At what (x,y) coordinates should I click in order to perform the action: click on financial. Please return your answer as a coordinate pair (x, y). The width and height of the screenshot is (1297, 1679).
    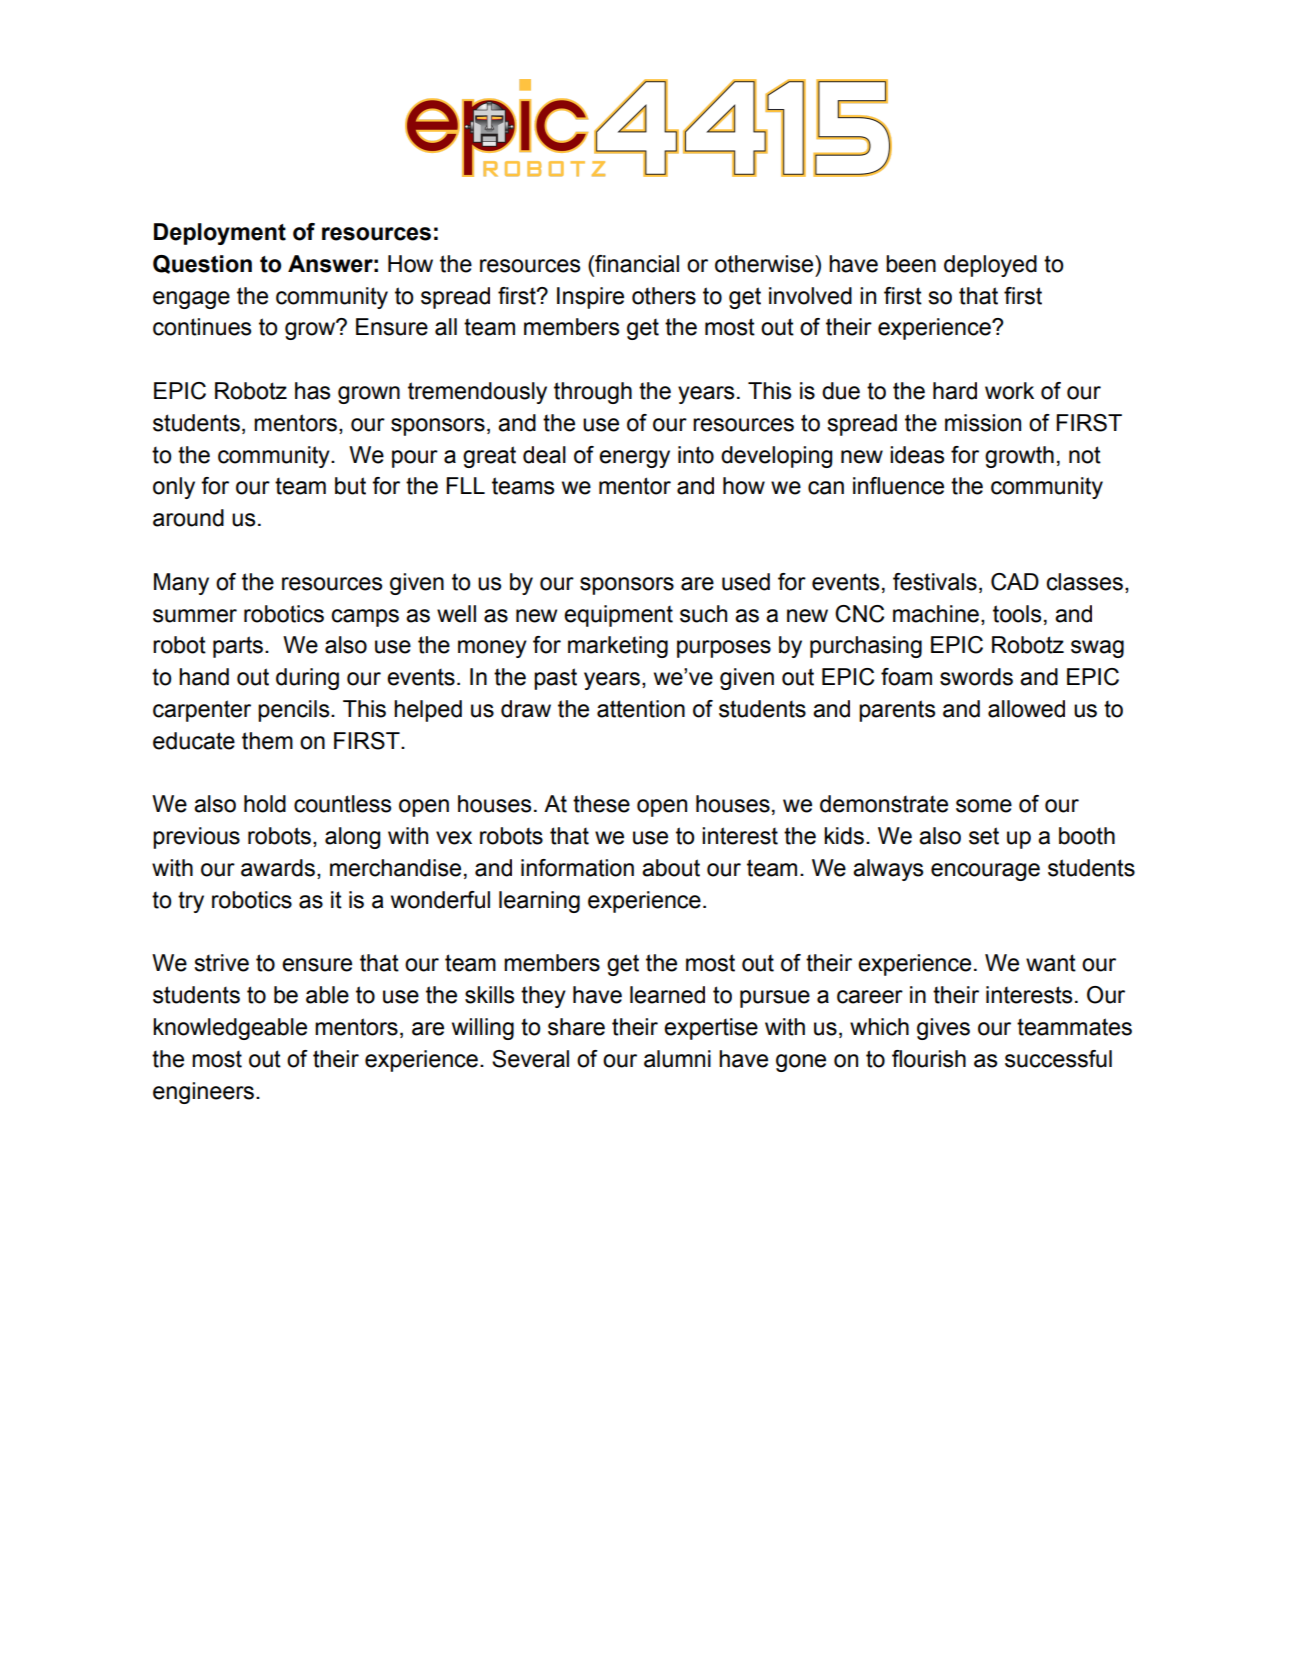
    Looking at the image, I should click on (636, 264).
